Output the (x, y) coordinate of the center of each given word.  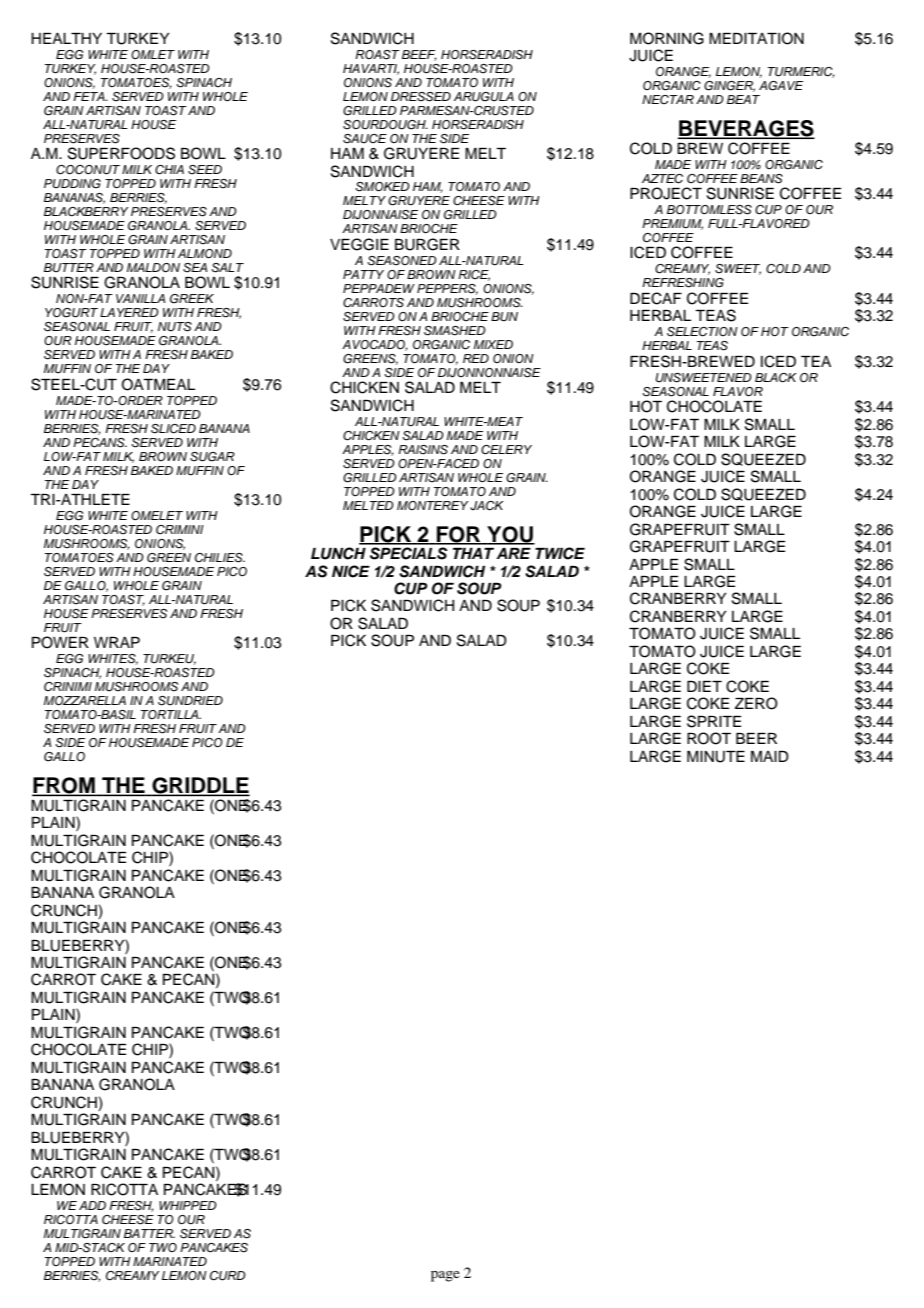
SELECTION (702, 332)
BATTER (149, 1233)
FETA (90, 96)
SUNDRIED (190, 701)
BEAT (743, 99)
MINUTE (716, 757)
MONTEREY (432, 506)
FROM (64, 786)
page (445, 1276)
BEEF (419, 55)
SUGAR (212, 457)
